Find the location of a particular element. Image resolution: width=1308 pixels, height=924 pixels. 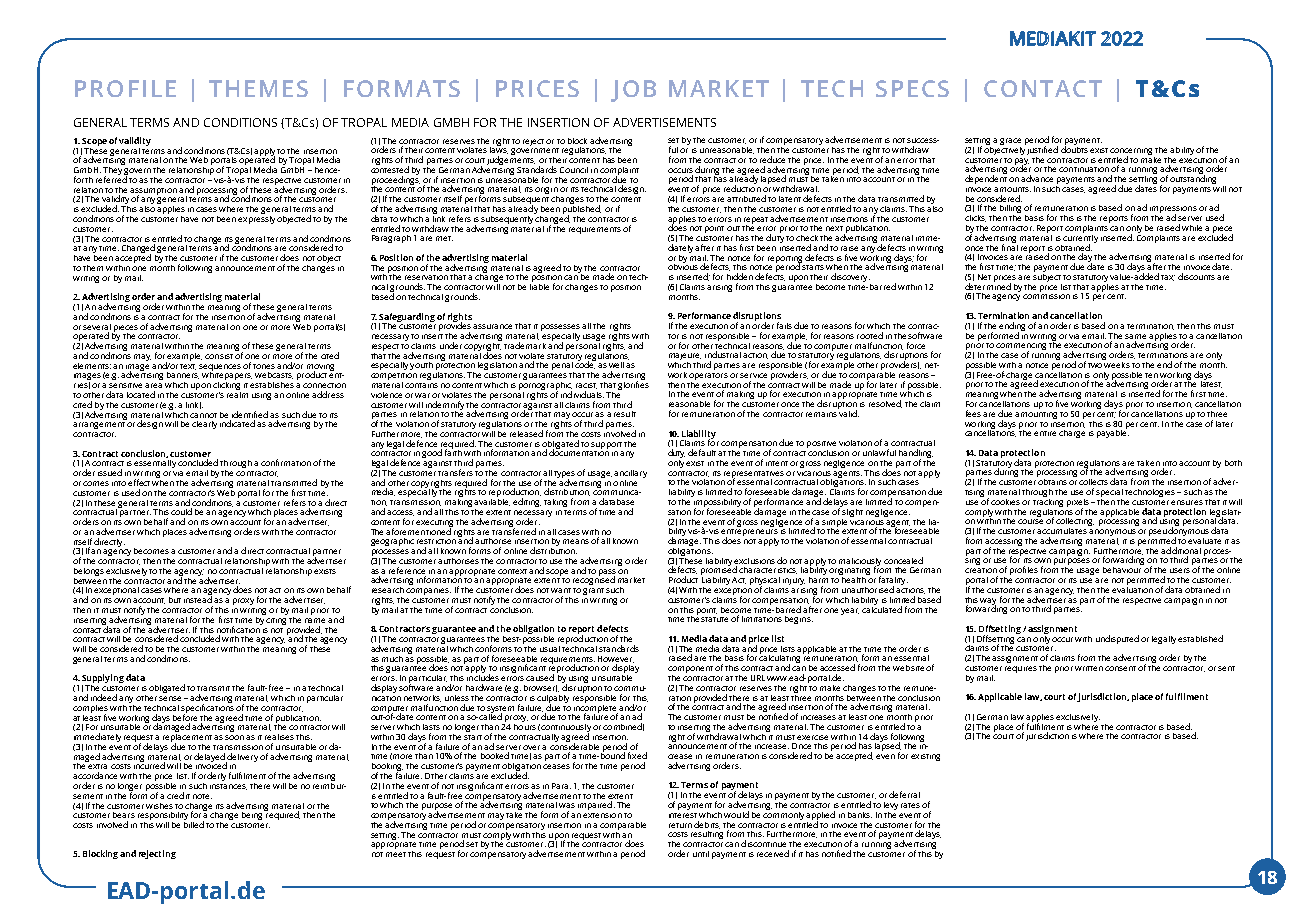

commission is located at coordinates (1046, 295).
